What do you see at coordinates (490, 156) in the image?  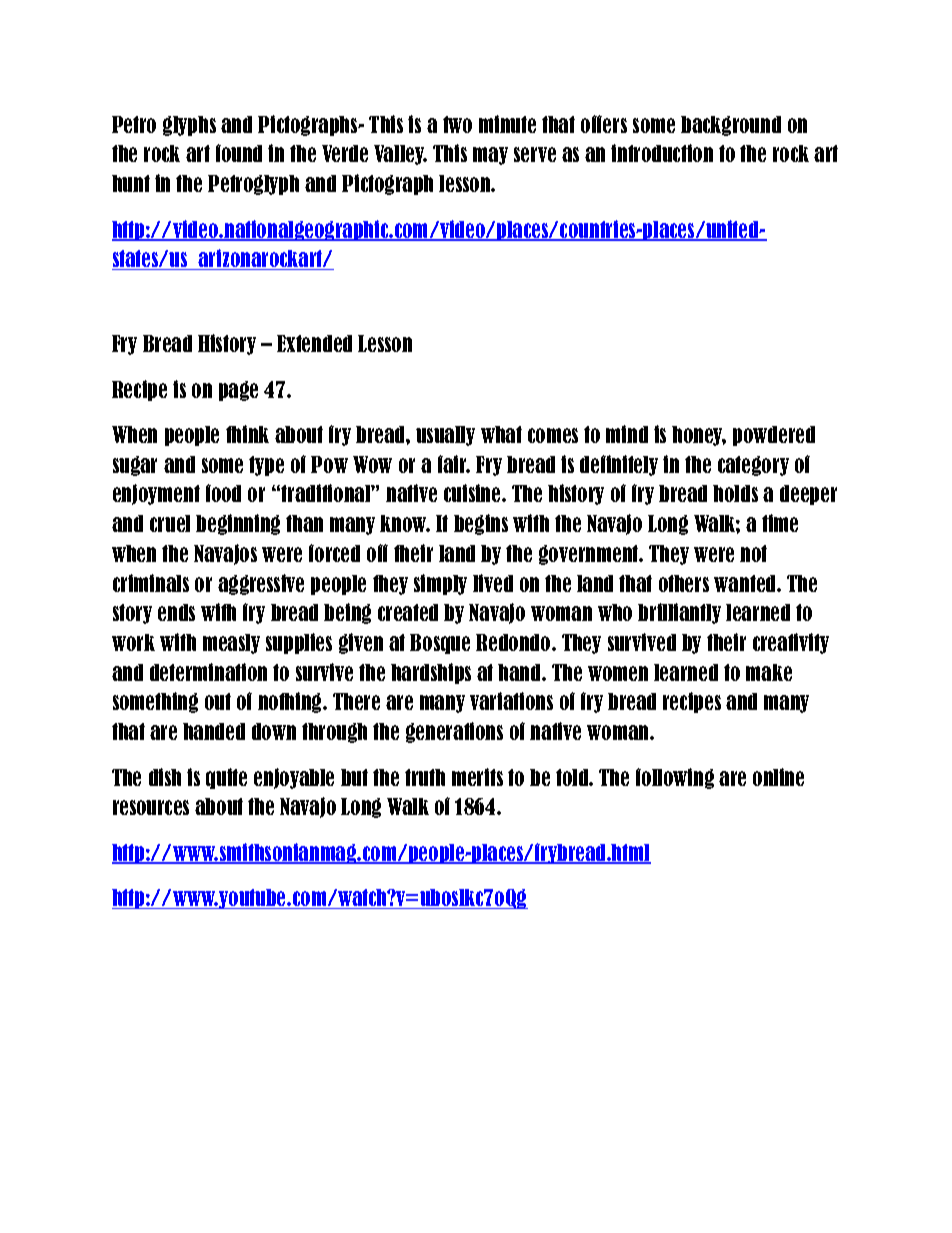 I see `may` at bounding box center [490, 156].
